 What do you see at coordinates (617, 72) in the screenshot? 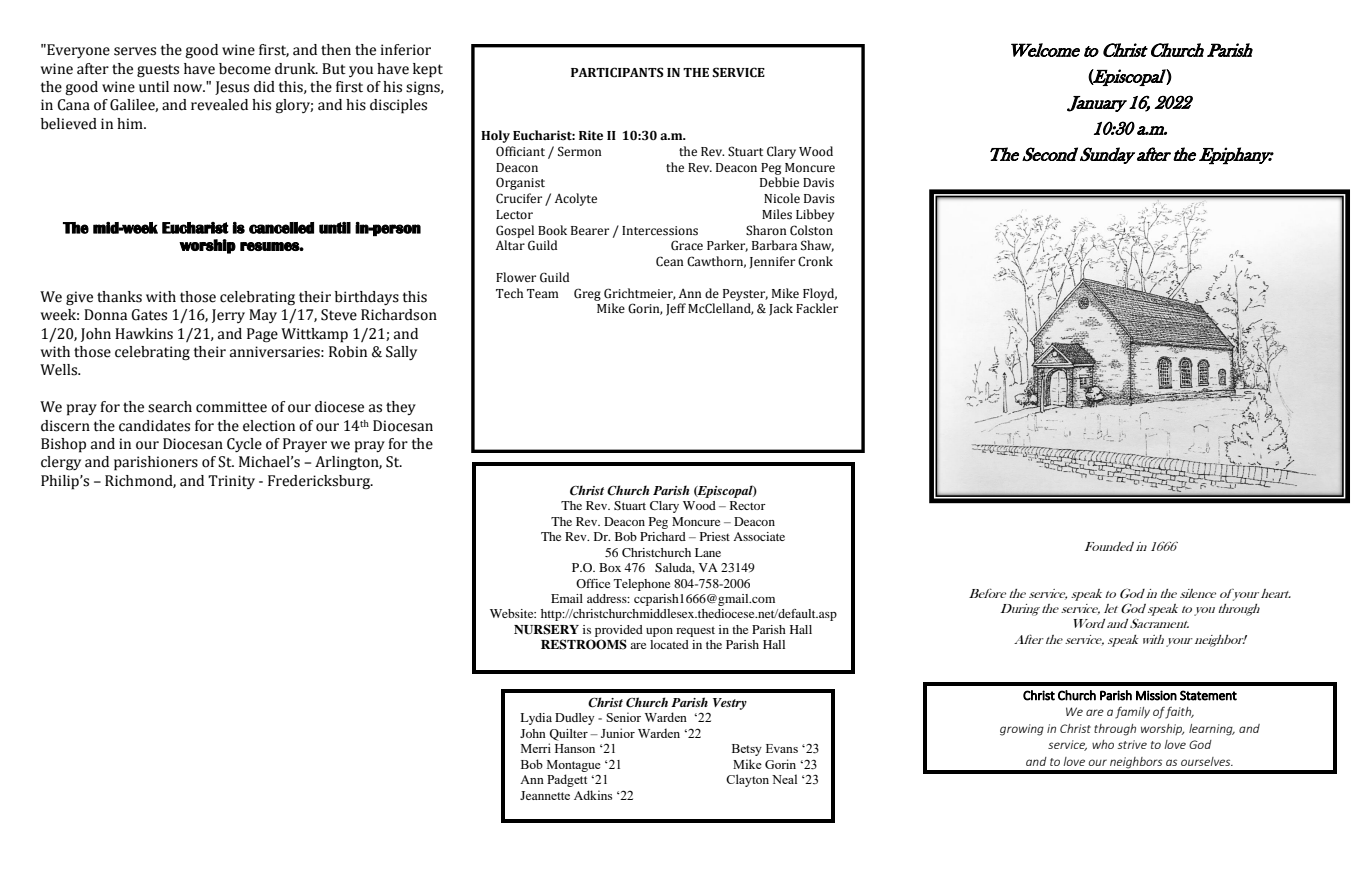
I see `PARTICIPANTS` at bounding box center [617, 72].
